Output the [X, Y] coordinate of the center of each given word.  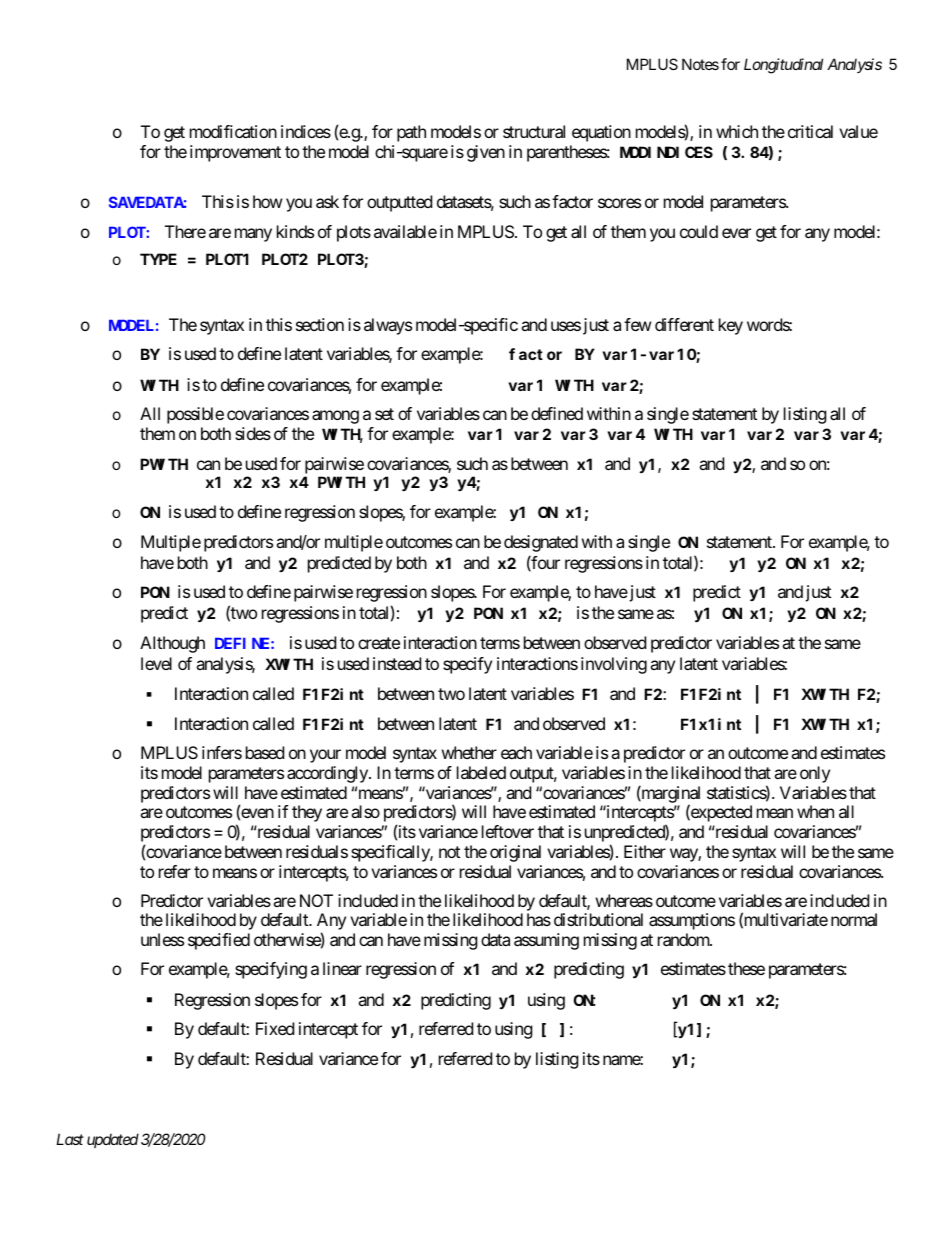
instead [397, 663]
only [815, 774]
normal [854, 919]
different [684, 324]
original [515, 853]
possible [195, 415]
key [731, 326]
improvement [235, 153]
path [411, 133]
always [388, 326]
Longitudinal [783, 66]
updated [113, 1140]
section [320, 324]
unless [162, 939]
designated [541, 543]
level [156, 663]
